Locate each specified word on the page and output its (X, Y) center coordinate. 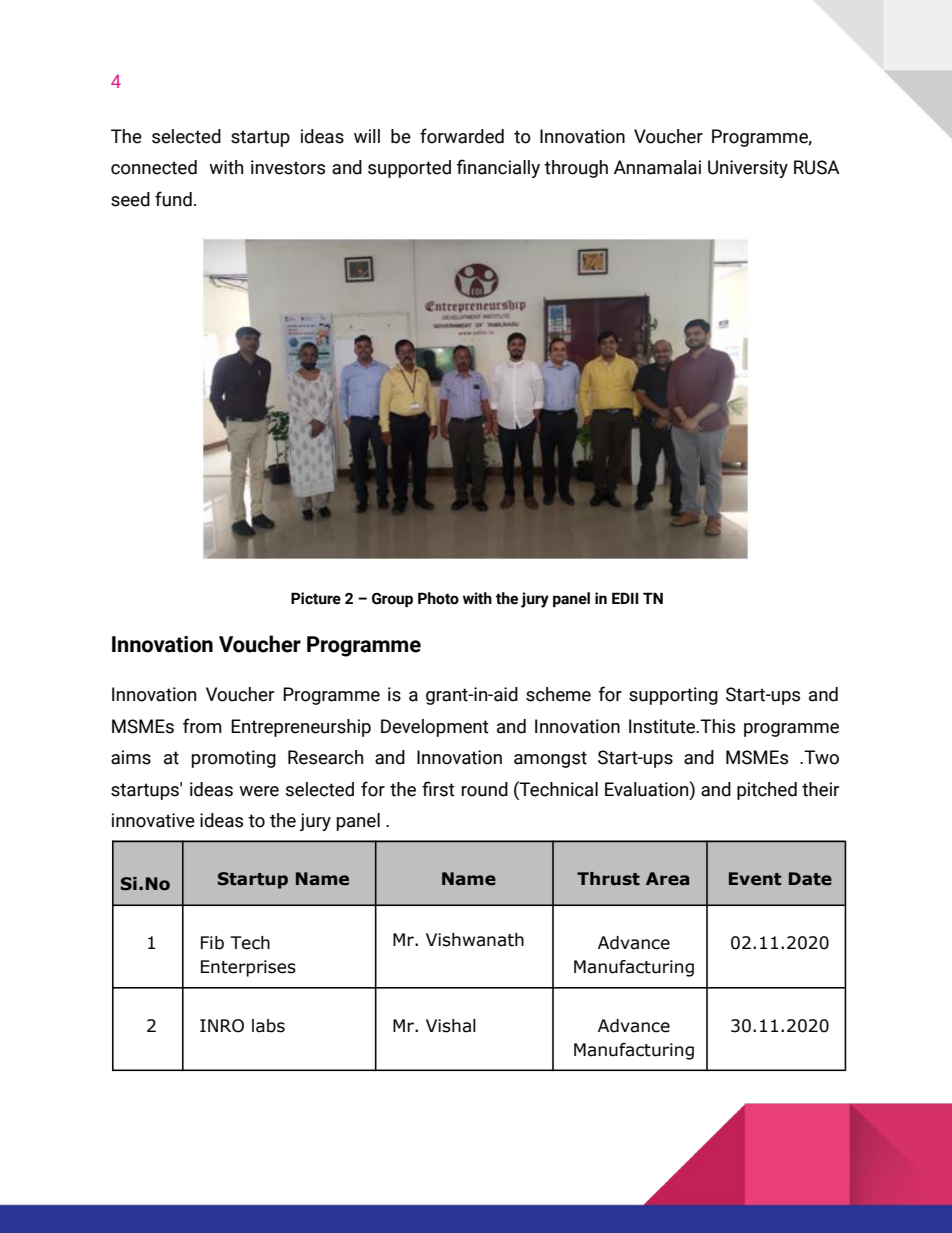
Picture (316, 598)
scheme (558, 694)
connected (154, 167)
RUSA (817, 167)
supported (409, 169)
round (485, 789)
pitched (767, 791)
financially (498, 168)
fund (173, 199)
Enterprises (248, 968)
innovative (153, 820)
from (202, 726)
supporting (673, 696)
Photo (438, 598)
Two (820, 757)
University (748, 169)
